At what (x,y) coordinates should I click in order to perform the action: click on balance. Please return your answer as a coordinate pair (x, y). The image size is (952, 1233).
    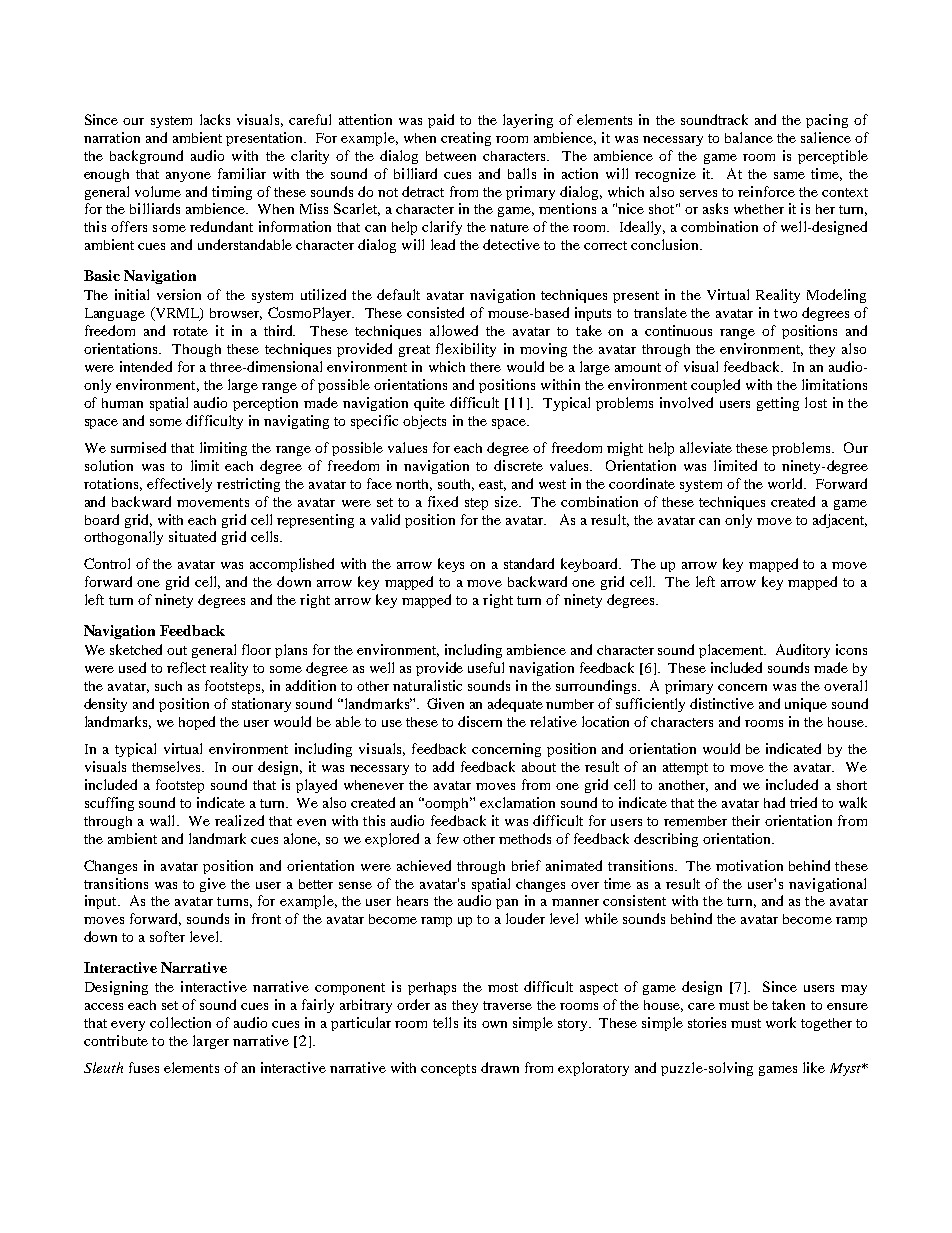
    Looking at the image, I should click on (749, 137).
